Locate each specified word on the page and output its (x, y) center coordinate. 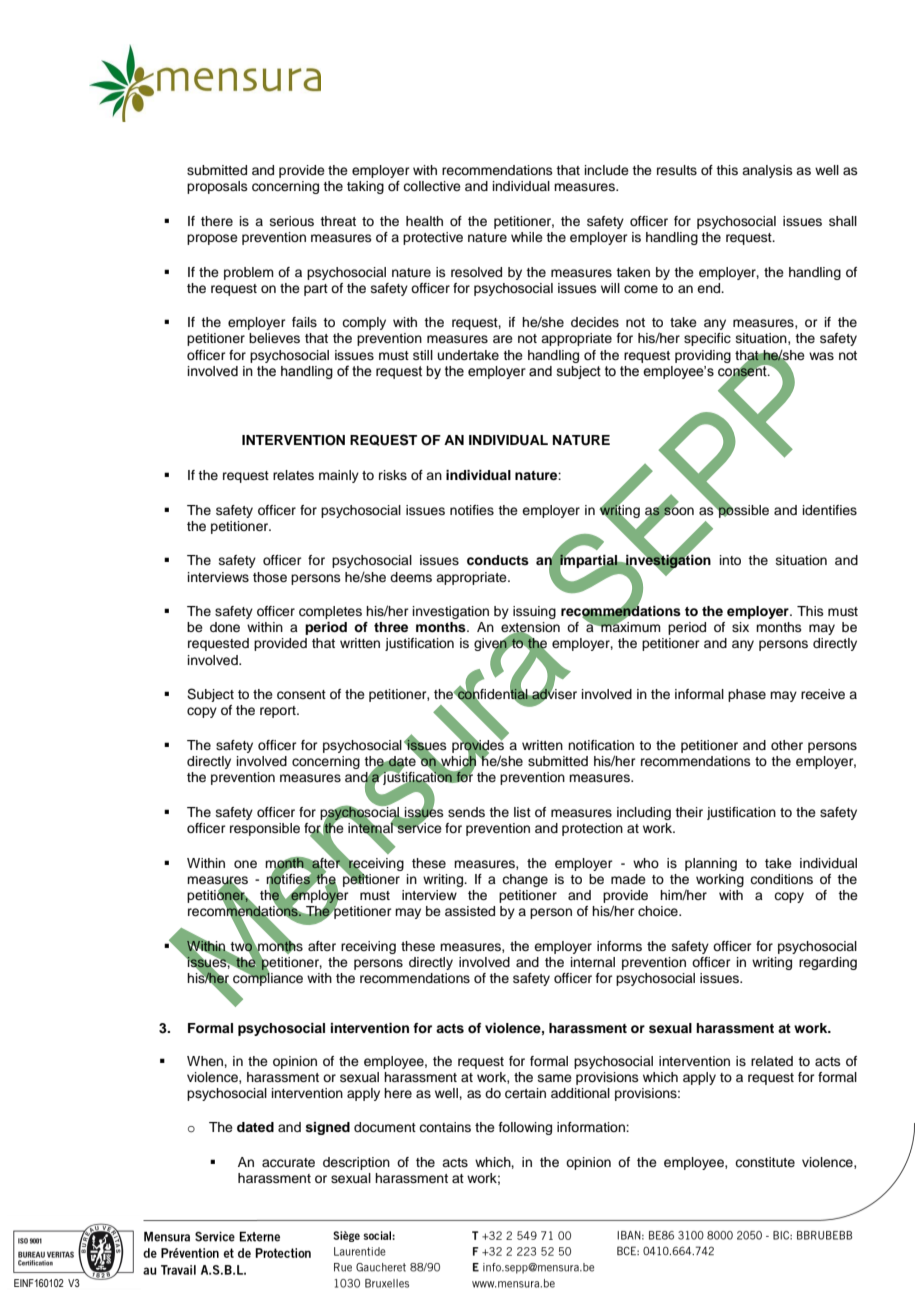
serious (292, 221)
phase (747, 695)
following (525, 1128)
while (527, 237)
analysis (767, 171)
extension (530, 628)
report (279, 712)
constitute (765, 1162)
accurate (288, 1163)
